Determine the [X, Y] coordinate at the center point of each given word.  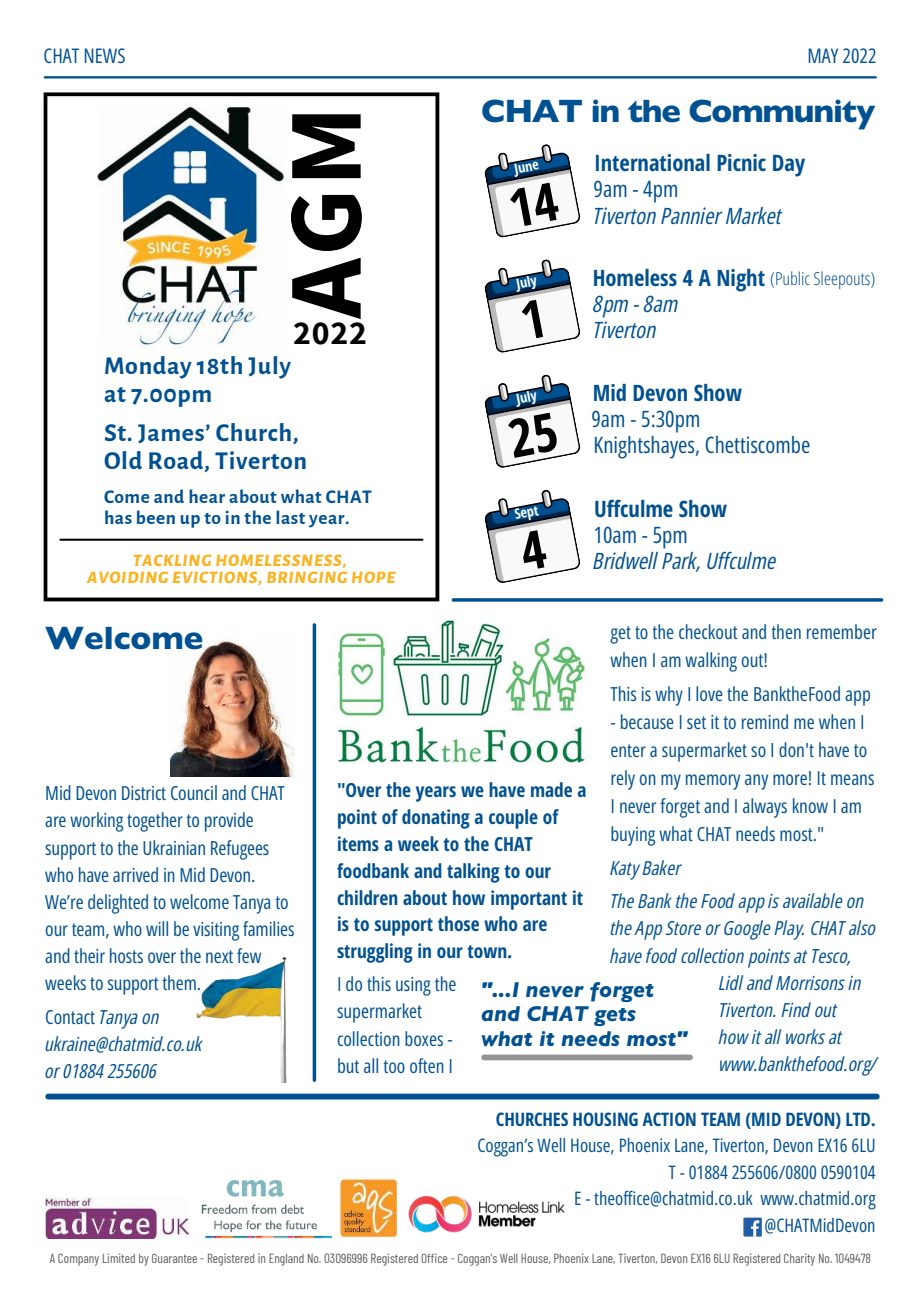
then [786, 631]
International [653, 162]
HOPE [374, 577]
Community [782, 114]
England [286, 1259]
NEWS [104, 55]
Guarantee [174, 1258]
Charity [799, 1259]
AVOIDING [127, 577]
